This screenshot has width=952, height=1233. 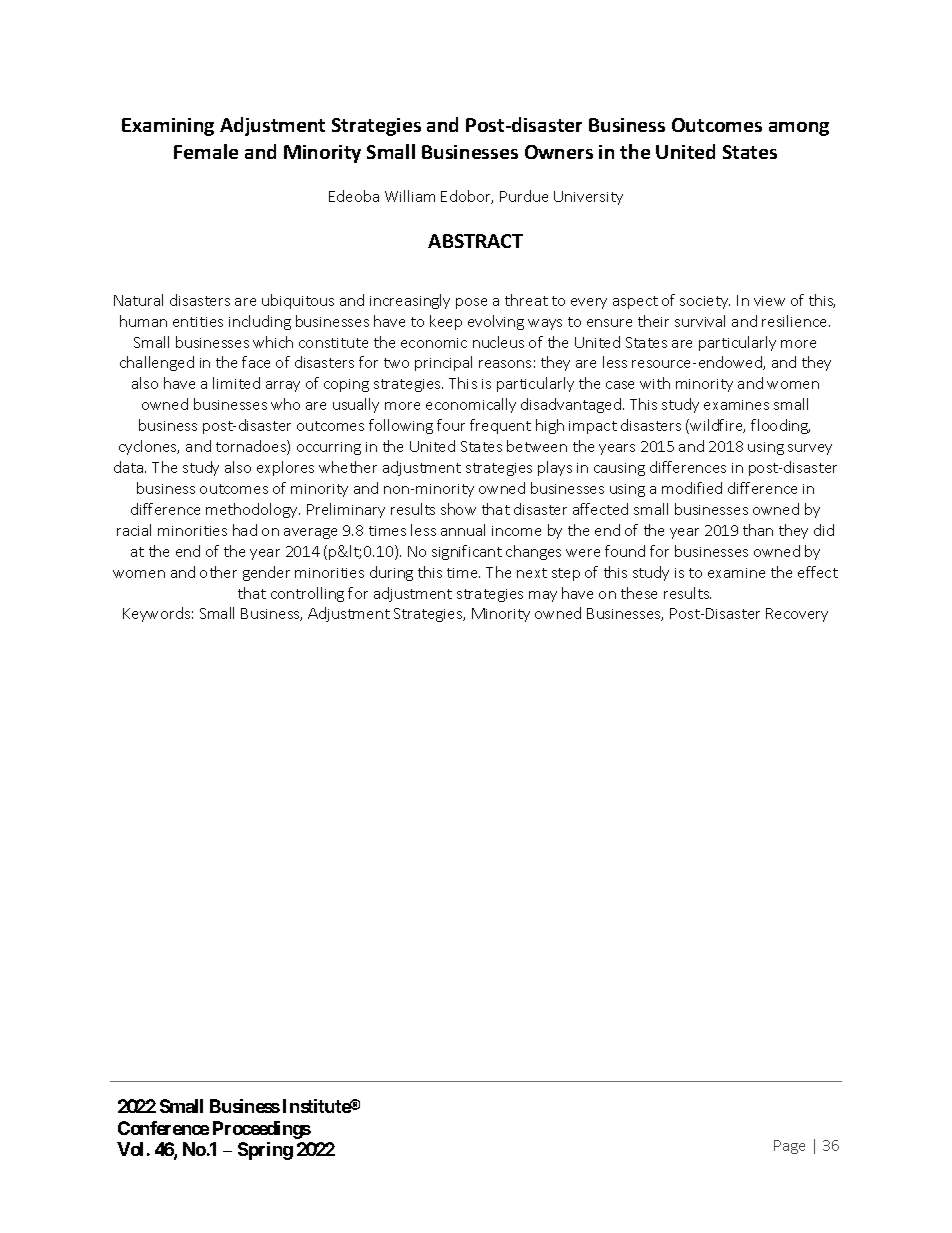 What do you see at coordinates (799, 129) in the screenshot?
I see `among` at bounding box center [799, 129].
